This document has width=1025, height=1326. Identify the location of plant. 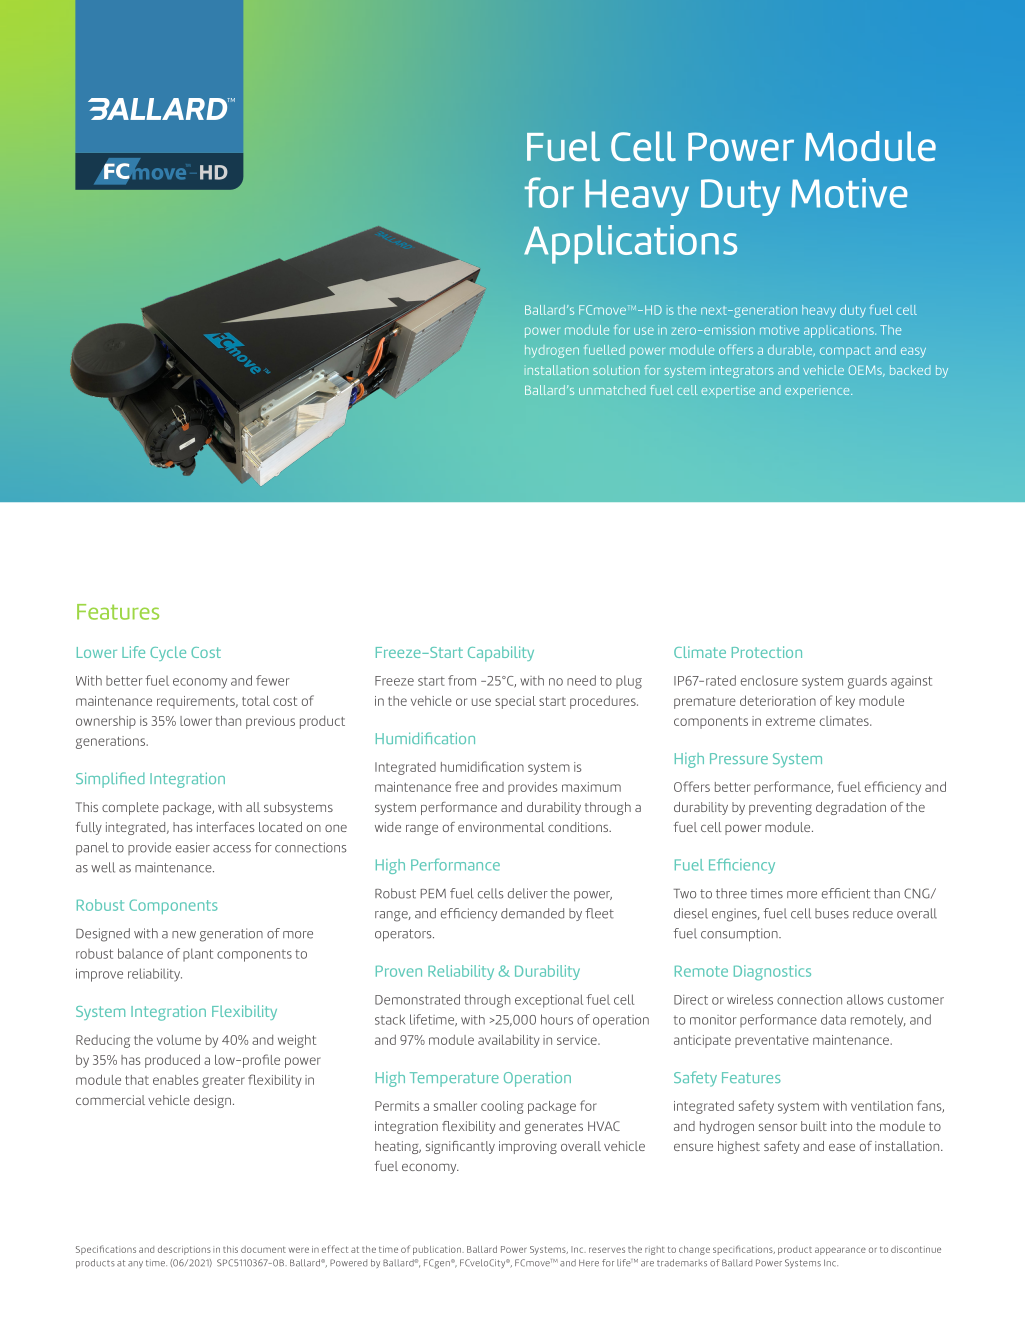
(198, 955).
